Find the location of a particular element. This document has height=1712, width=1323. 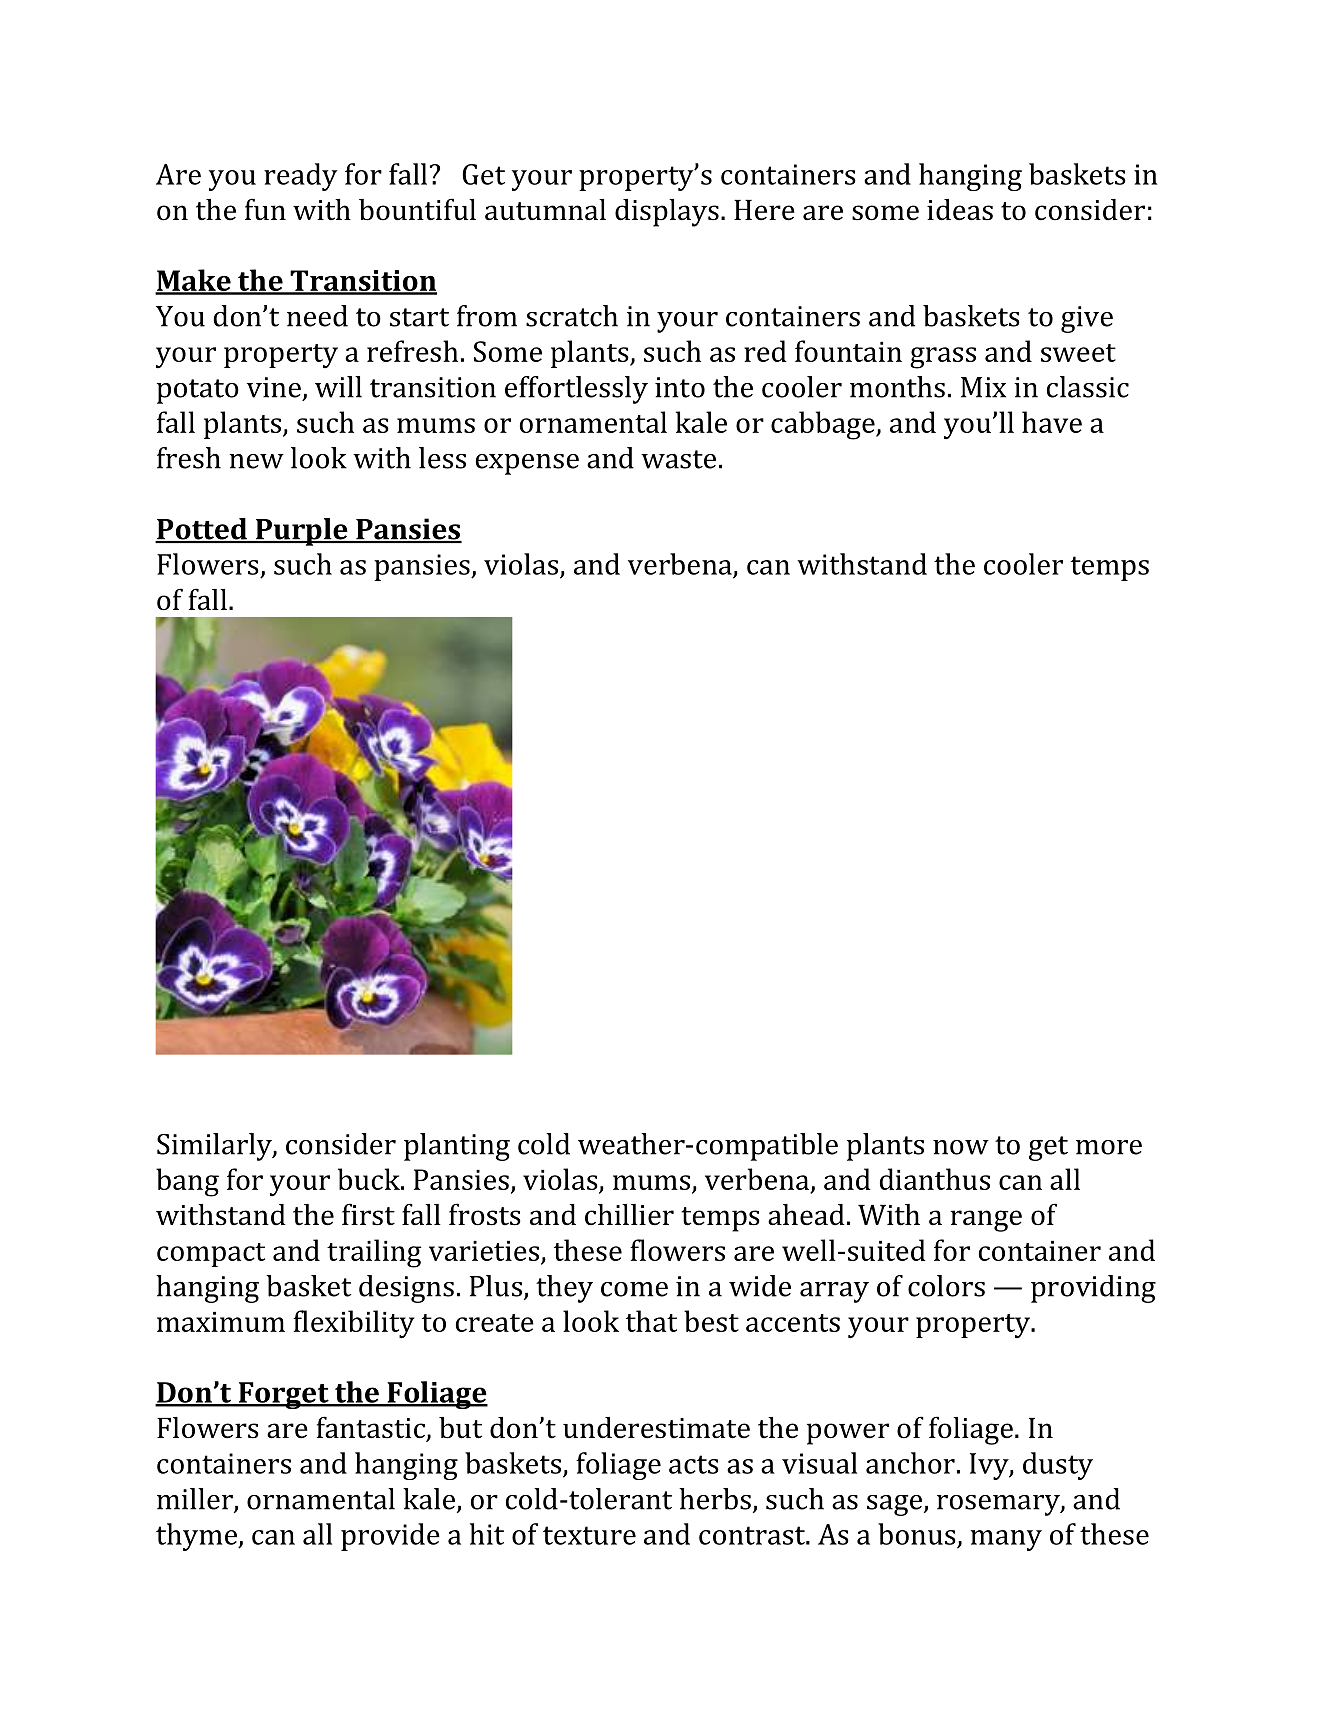

many is located at coordinates (1006, 1540).
